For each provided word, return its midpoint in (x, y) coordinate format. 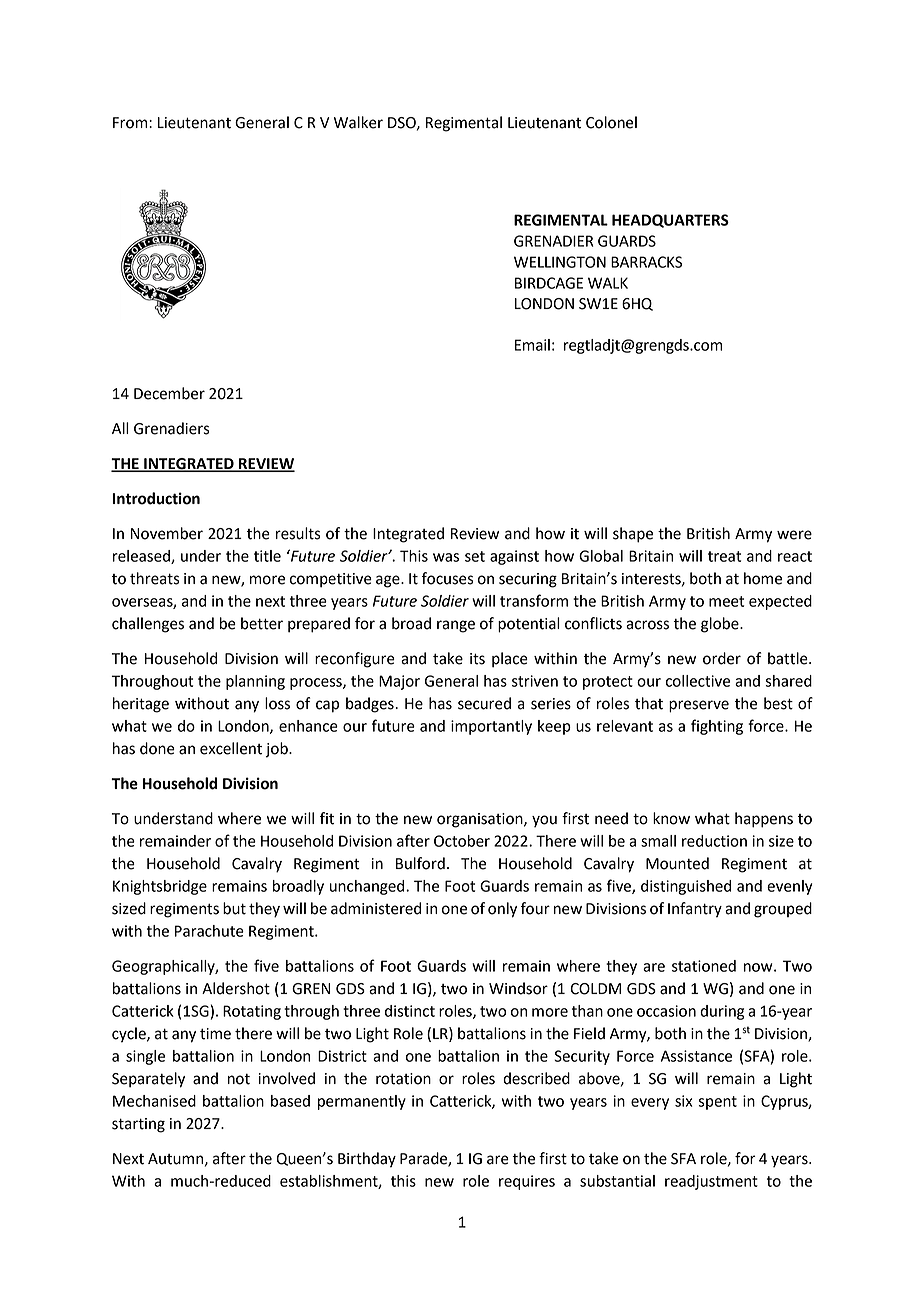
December (169, 393)
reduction (714, 841)
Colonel (611, 122)
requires (527, 1182)
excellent (231, 748)
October (462, 841)
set (475, 556)
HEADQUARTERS (670, 221)
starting (138, 1125)
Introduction (156, 498)
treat (724, 556)
